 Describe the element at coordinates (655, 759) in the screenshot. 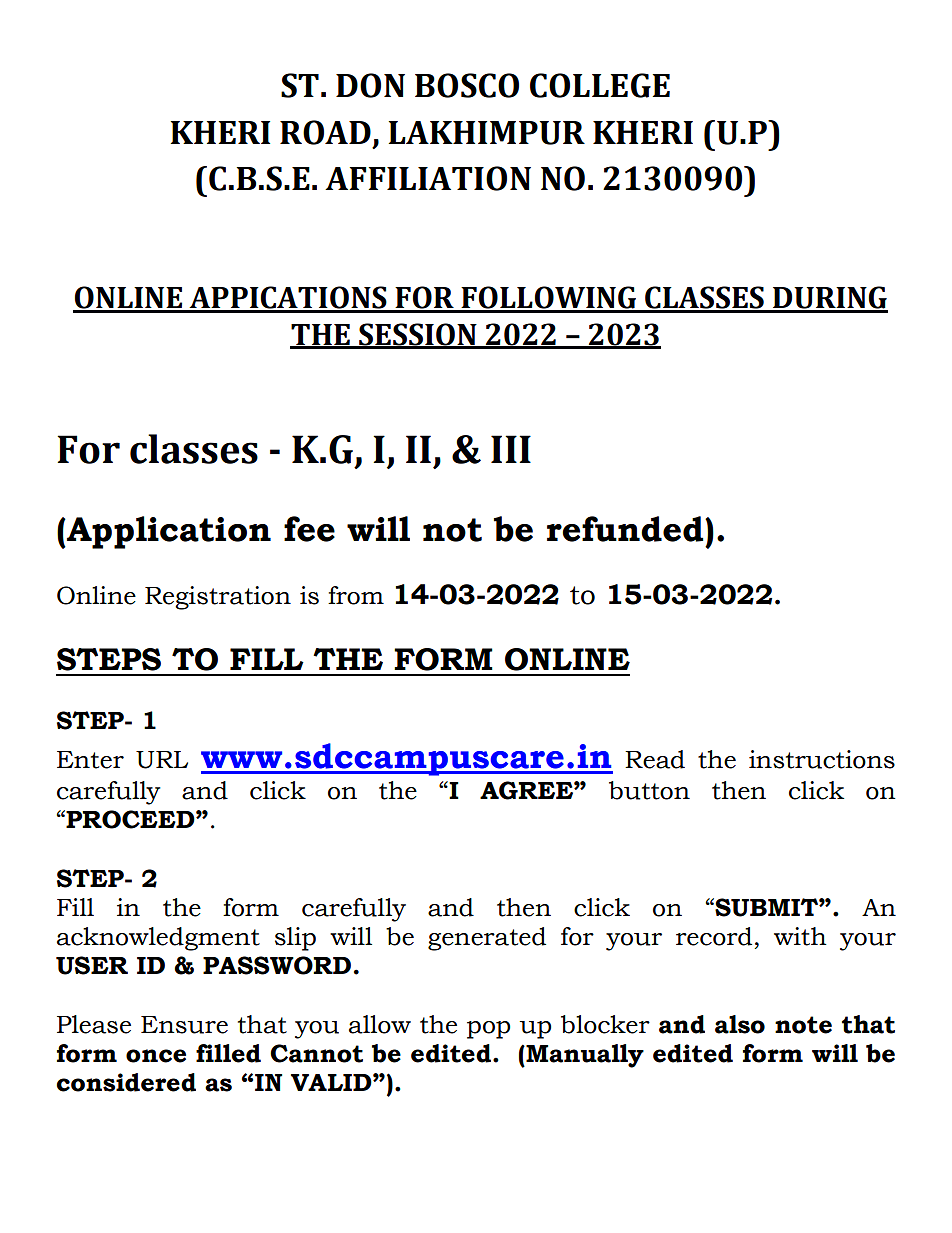

I see `Read` at that location.
